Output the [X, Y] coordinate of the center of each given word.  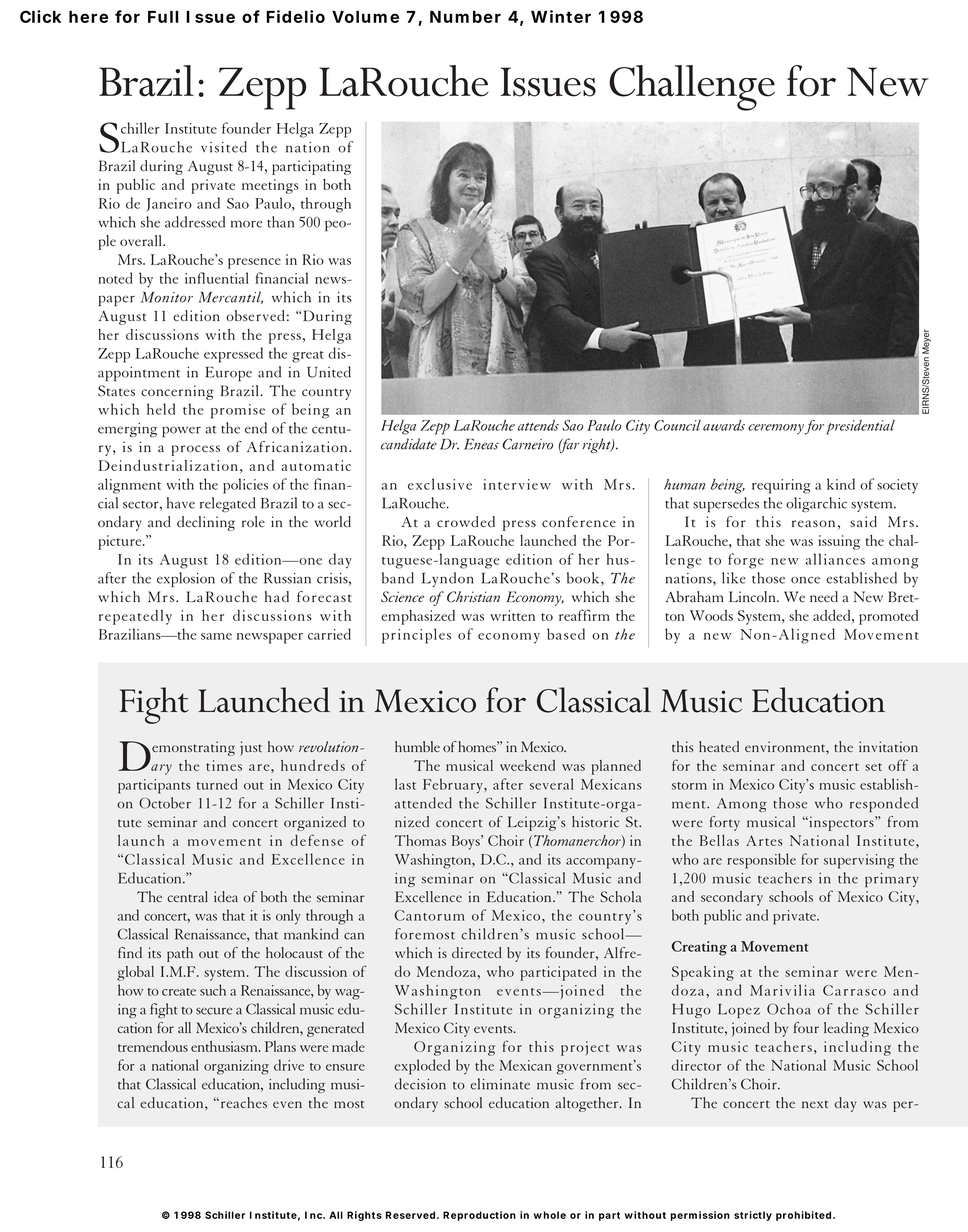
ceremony [777, 429]
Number [465, 17]
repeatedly [135, 617]
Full [163, 17]
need [824, 597]
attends [538, 425]
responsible [761, 861]
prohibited [803, 1216]
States [116, 391]
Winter [561, 16]
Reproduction [479, 1216]
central [187, 896]
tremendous [153, 1046]
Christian [473, 596]
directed [477, 952]
